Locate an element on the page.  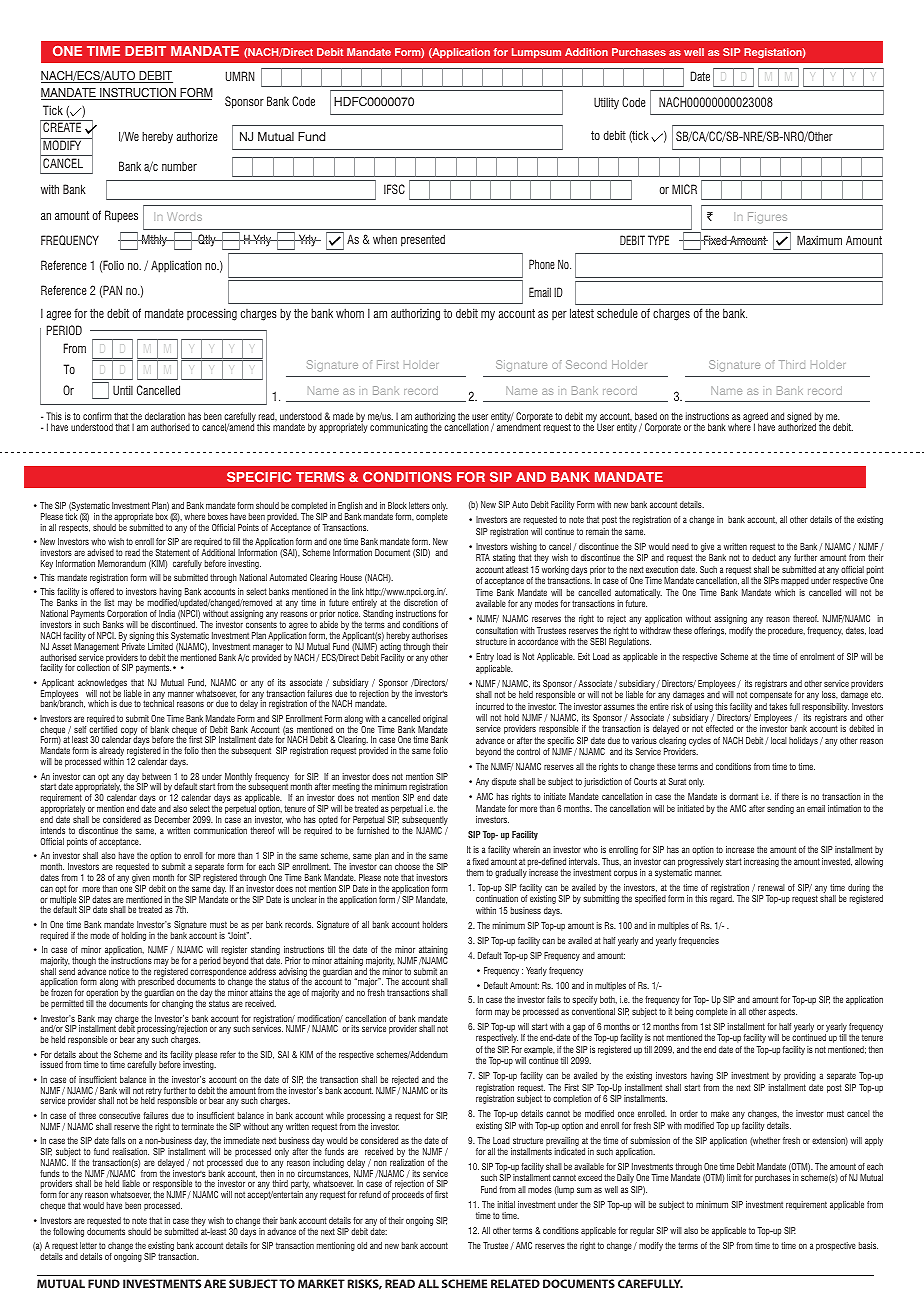
presented is located at coordinates (423, 240).
